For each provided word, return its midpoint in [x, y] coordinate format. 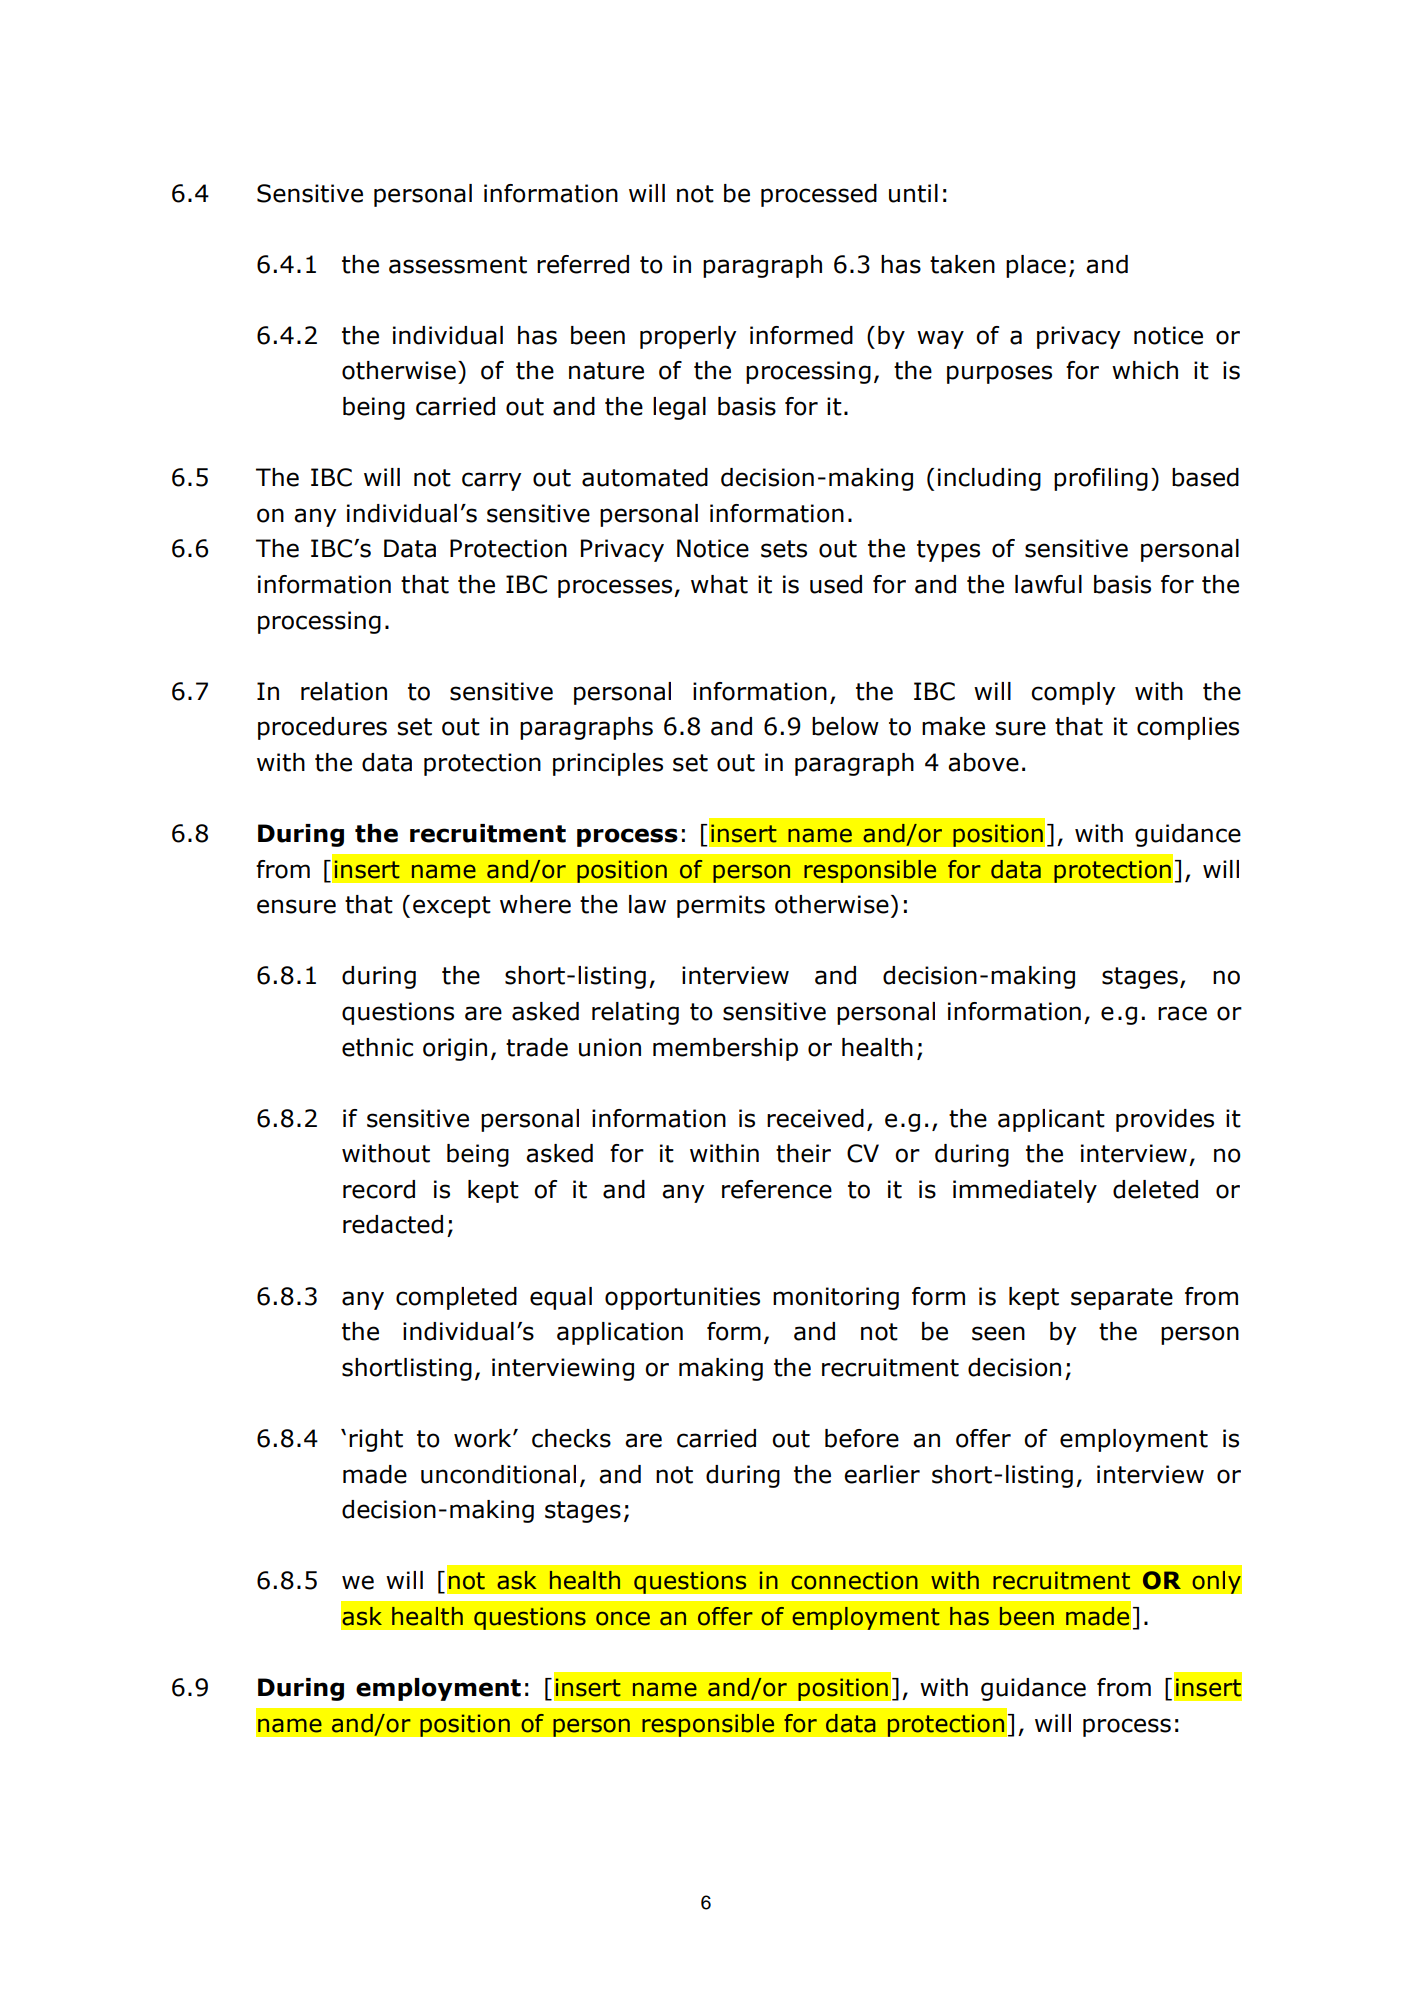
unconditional [498, 1474]
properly [688, 337]
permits [721, 906]
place [1036, 266]
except [452, 907]
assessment [458, 265]
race [1182, 1013]
